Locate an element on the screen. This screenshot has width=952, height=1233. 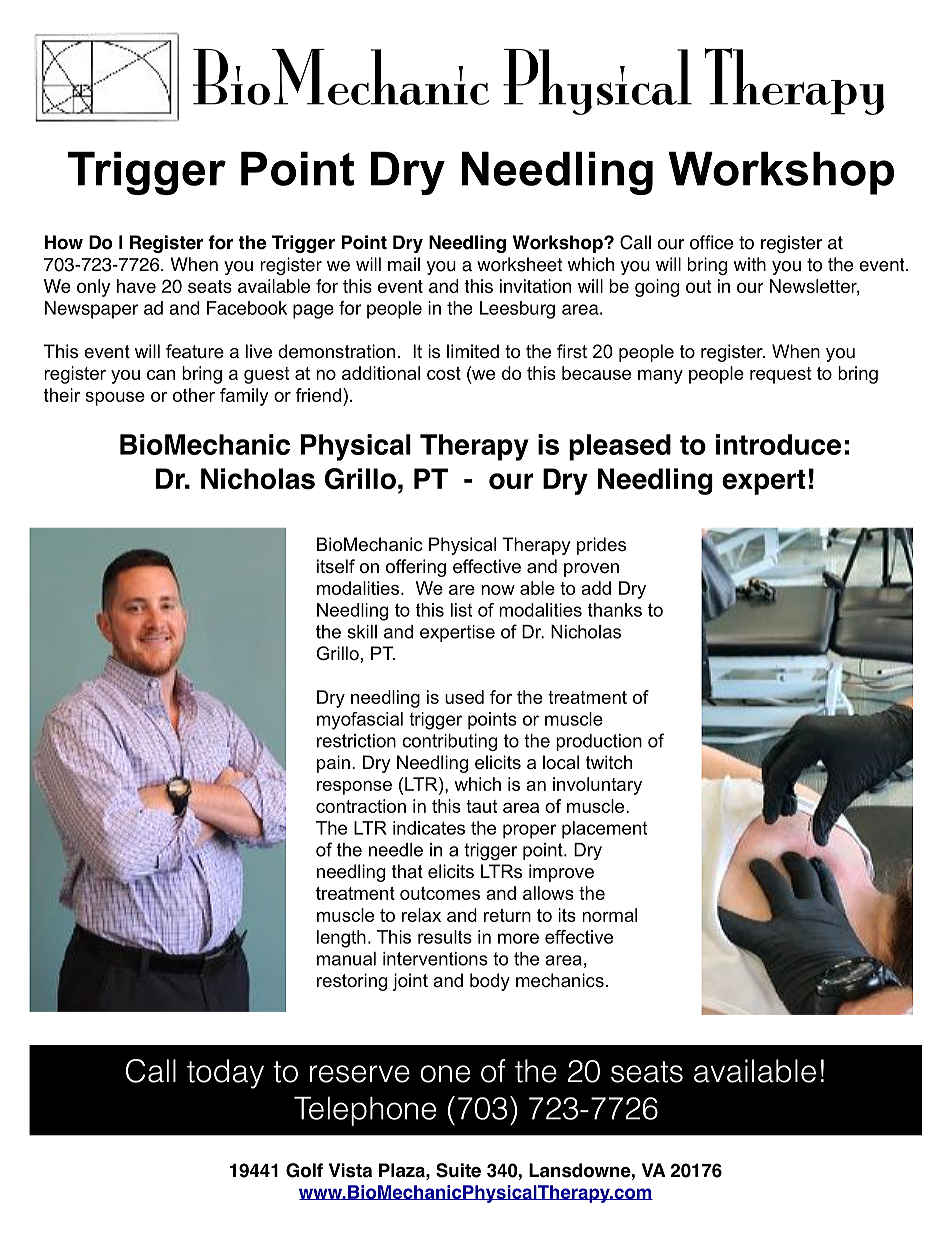
have is located at coordinates (136, 286).
